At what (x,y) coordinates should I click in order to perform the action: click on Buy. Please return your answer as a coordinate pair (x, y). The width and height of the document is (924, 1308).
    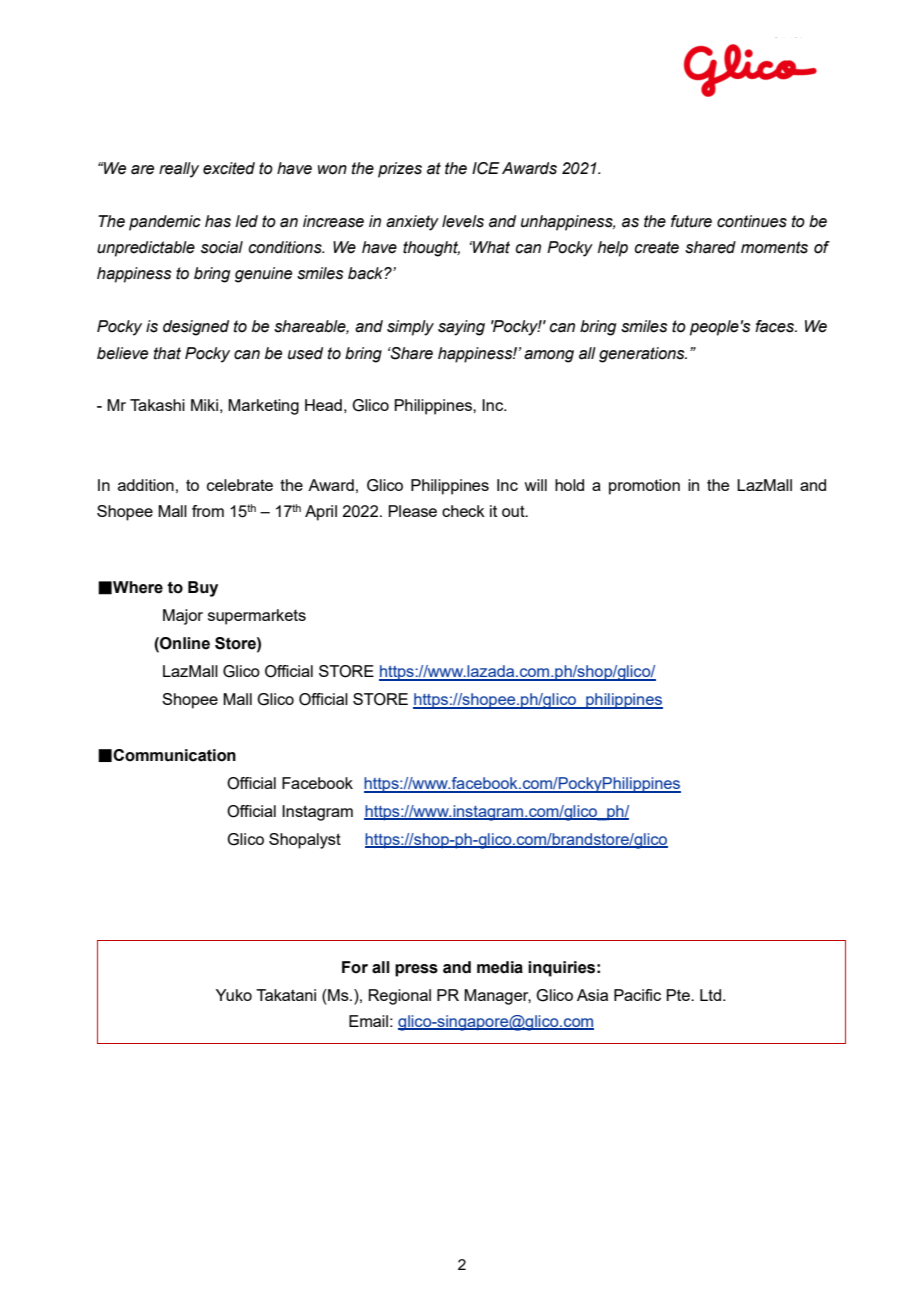
    Looking at the image, I should click on (203, 589).
